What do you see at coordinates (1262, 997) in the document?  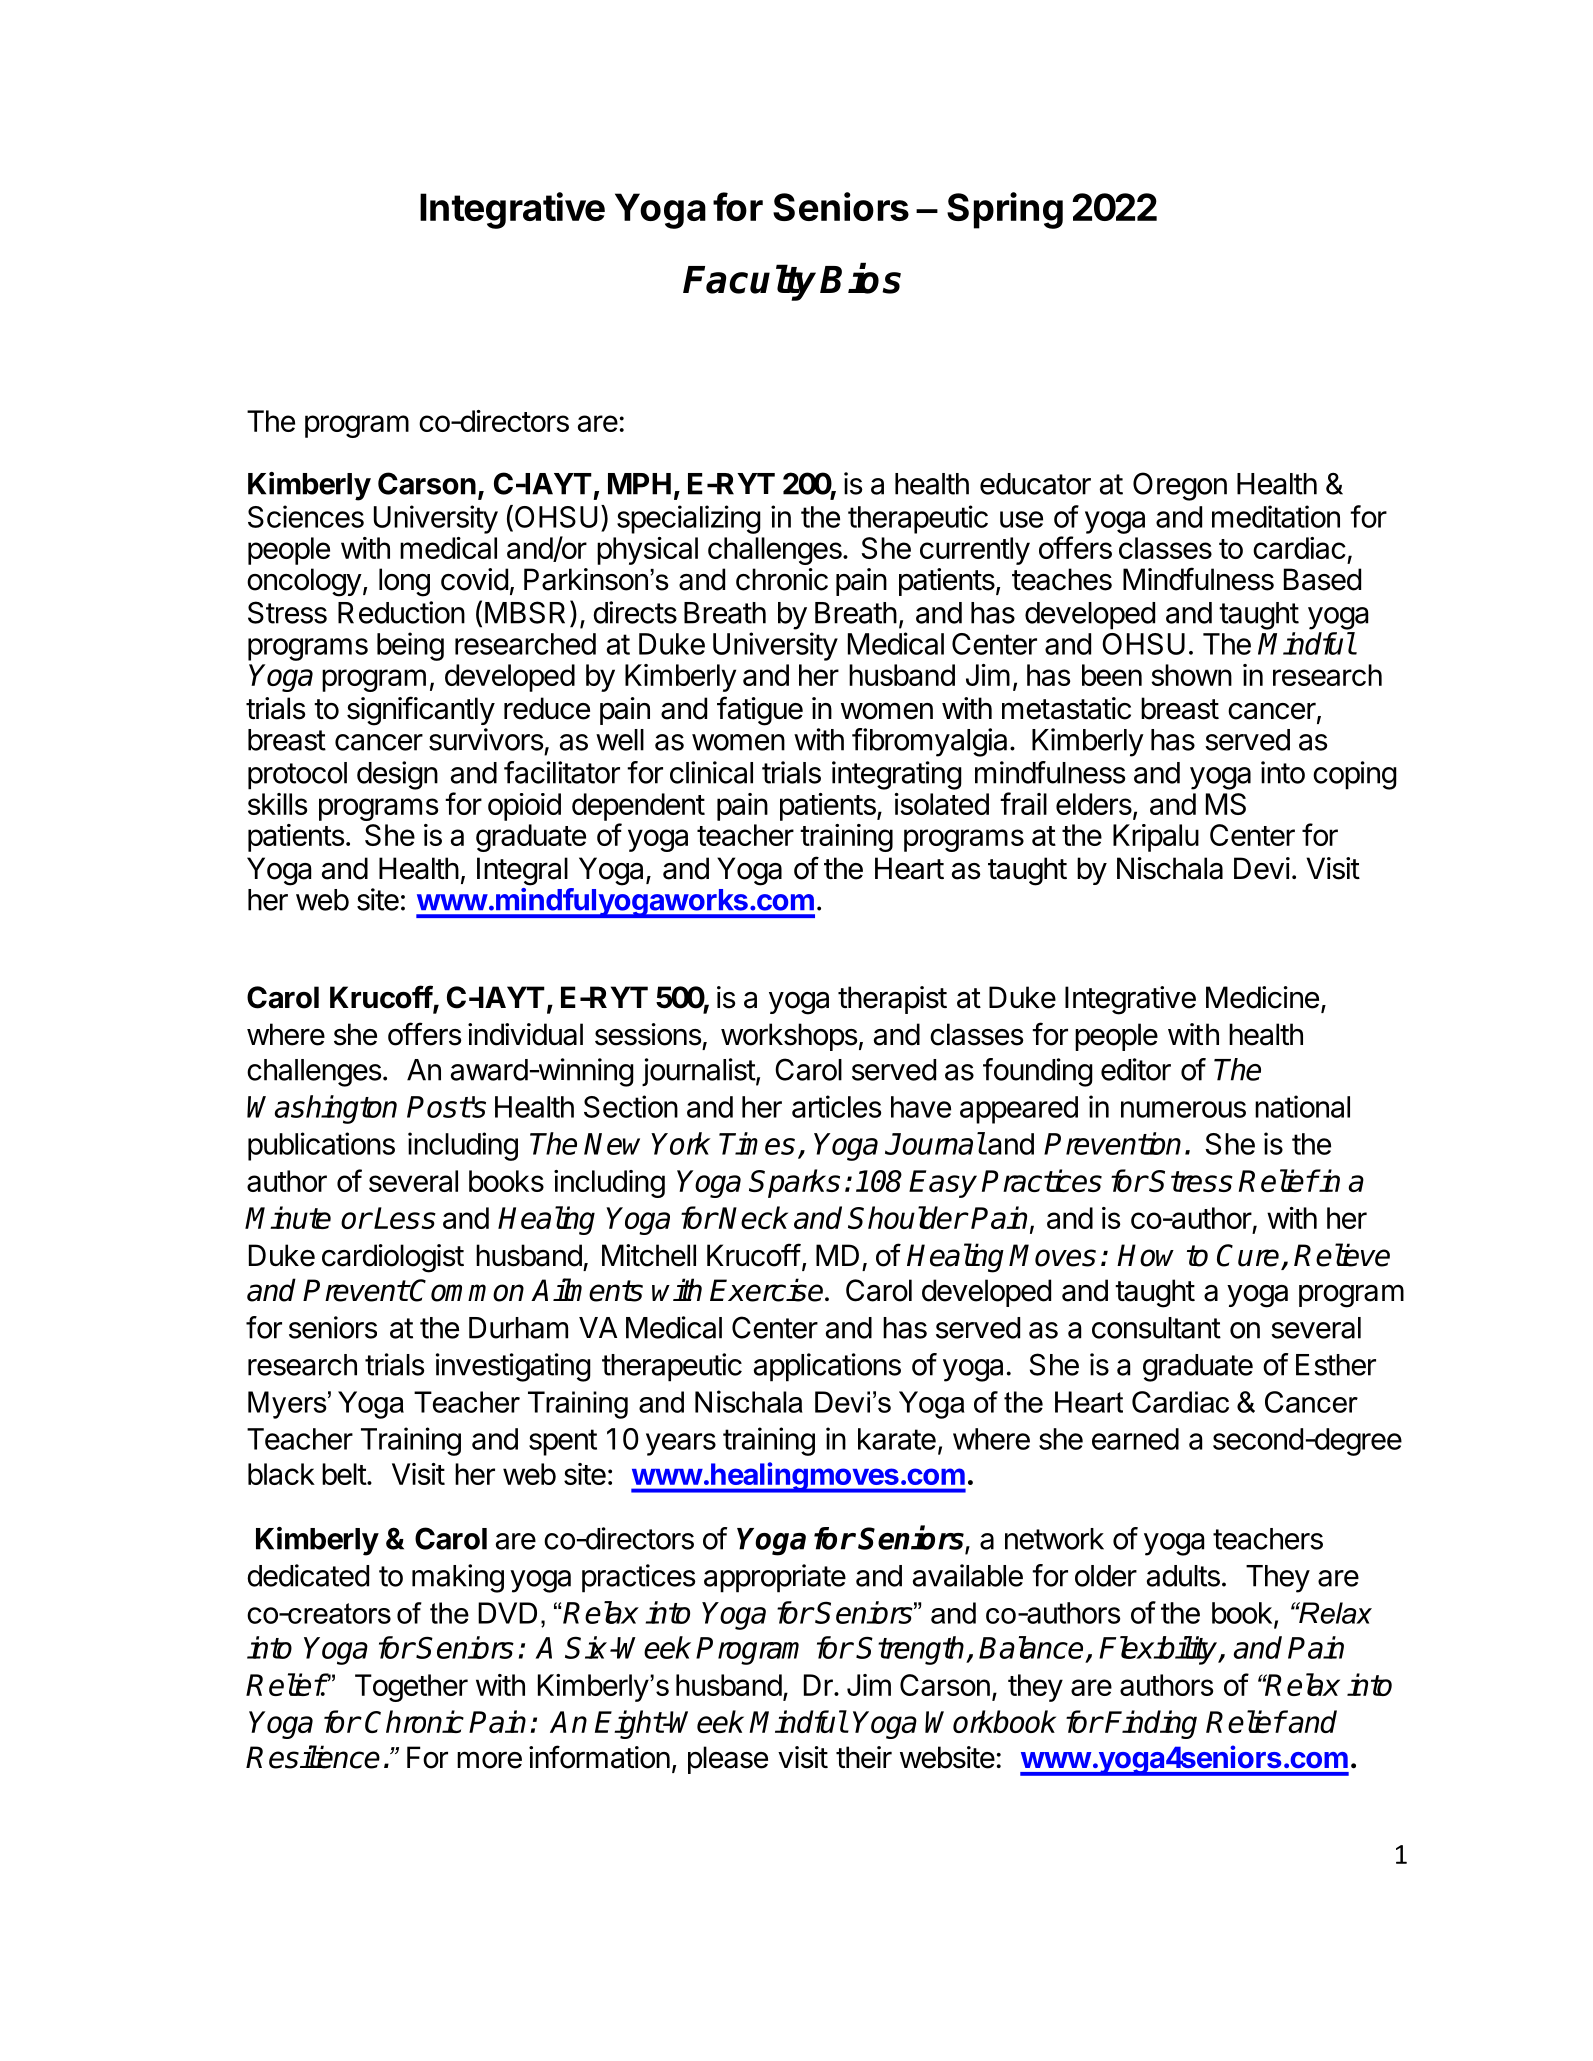 I see `Medicine` at bounding box center [1262, 997].
